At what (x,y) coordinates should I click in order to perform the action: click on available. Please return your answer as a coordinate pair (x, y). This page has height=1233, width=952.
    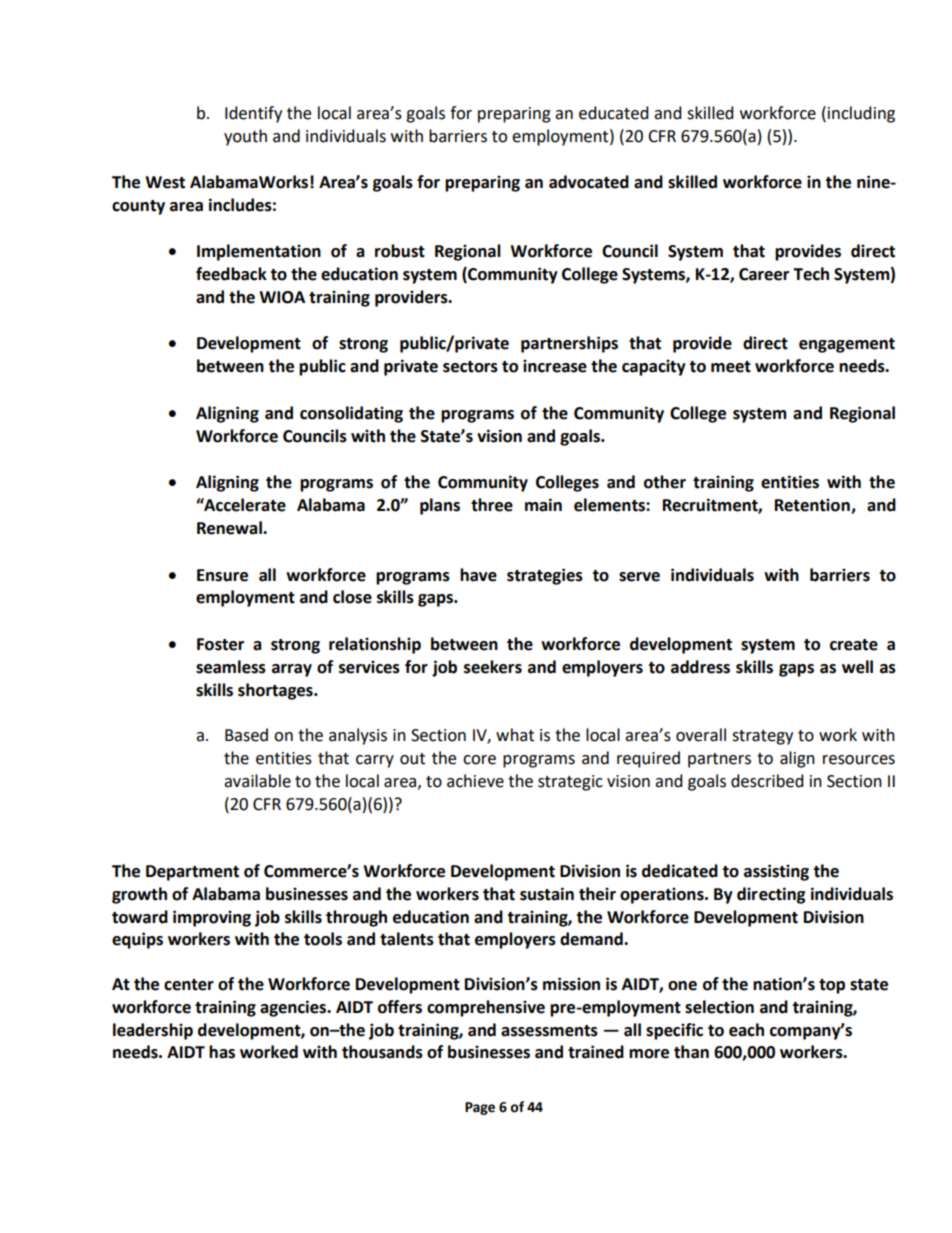
    Looking at the image, I should click on (257, 781).
